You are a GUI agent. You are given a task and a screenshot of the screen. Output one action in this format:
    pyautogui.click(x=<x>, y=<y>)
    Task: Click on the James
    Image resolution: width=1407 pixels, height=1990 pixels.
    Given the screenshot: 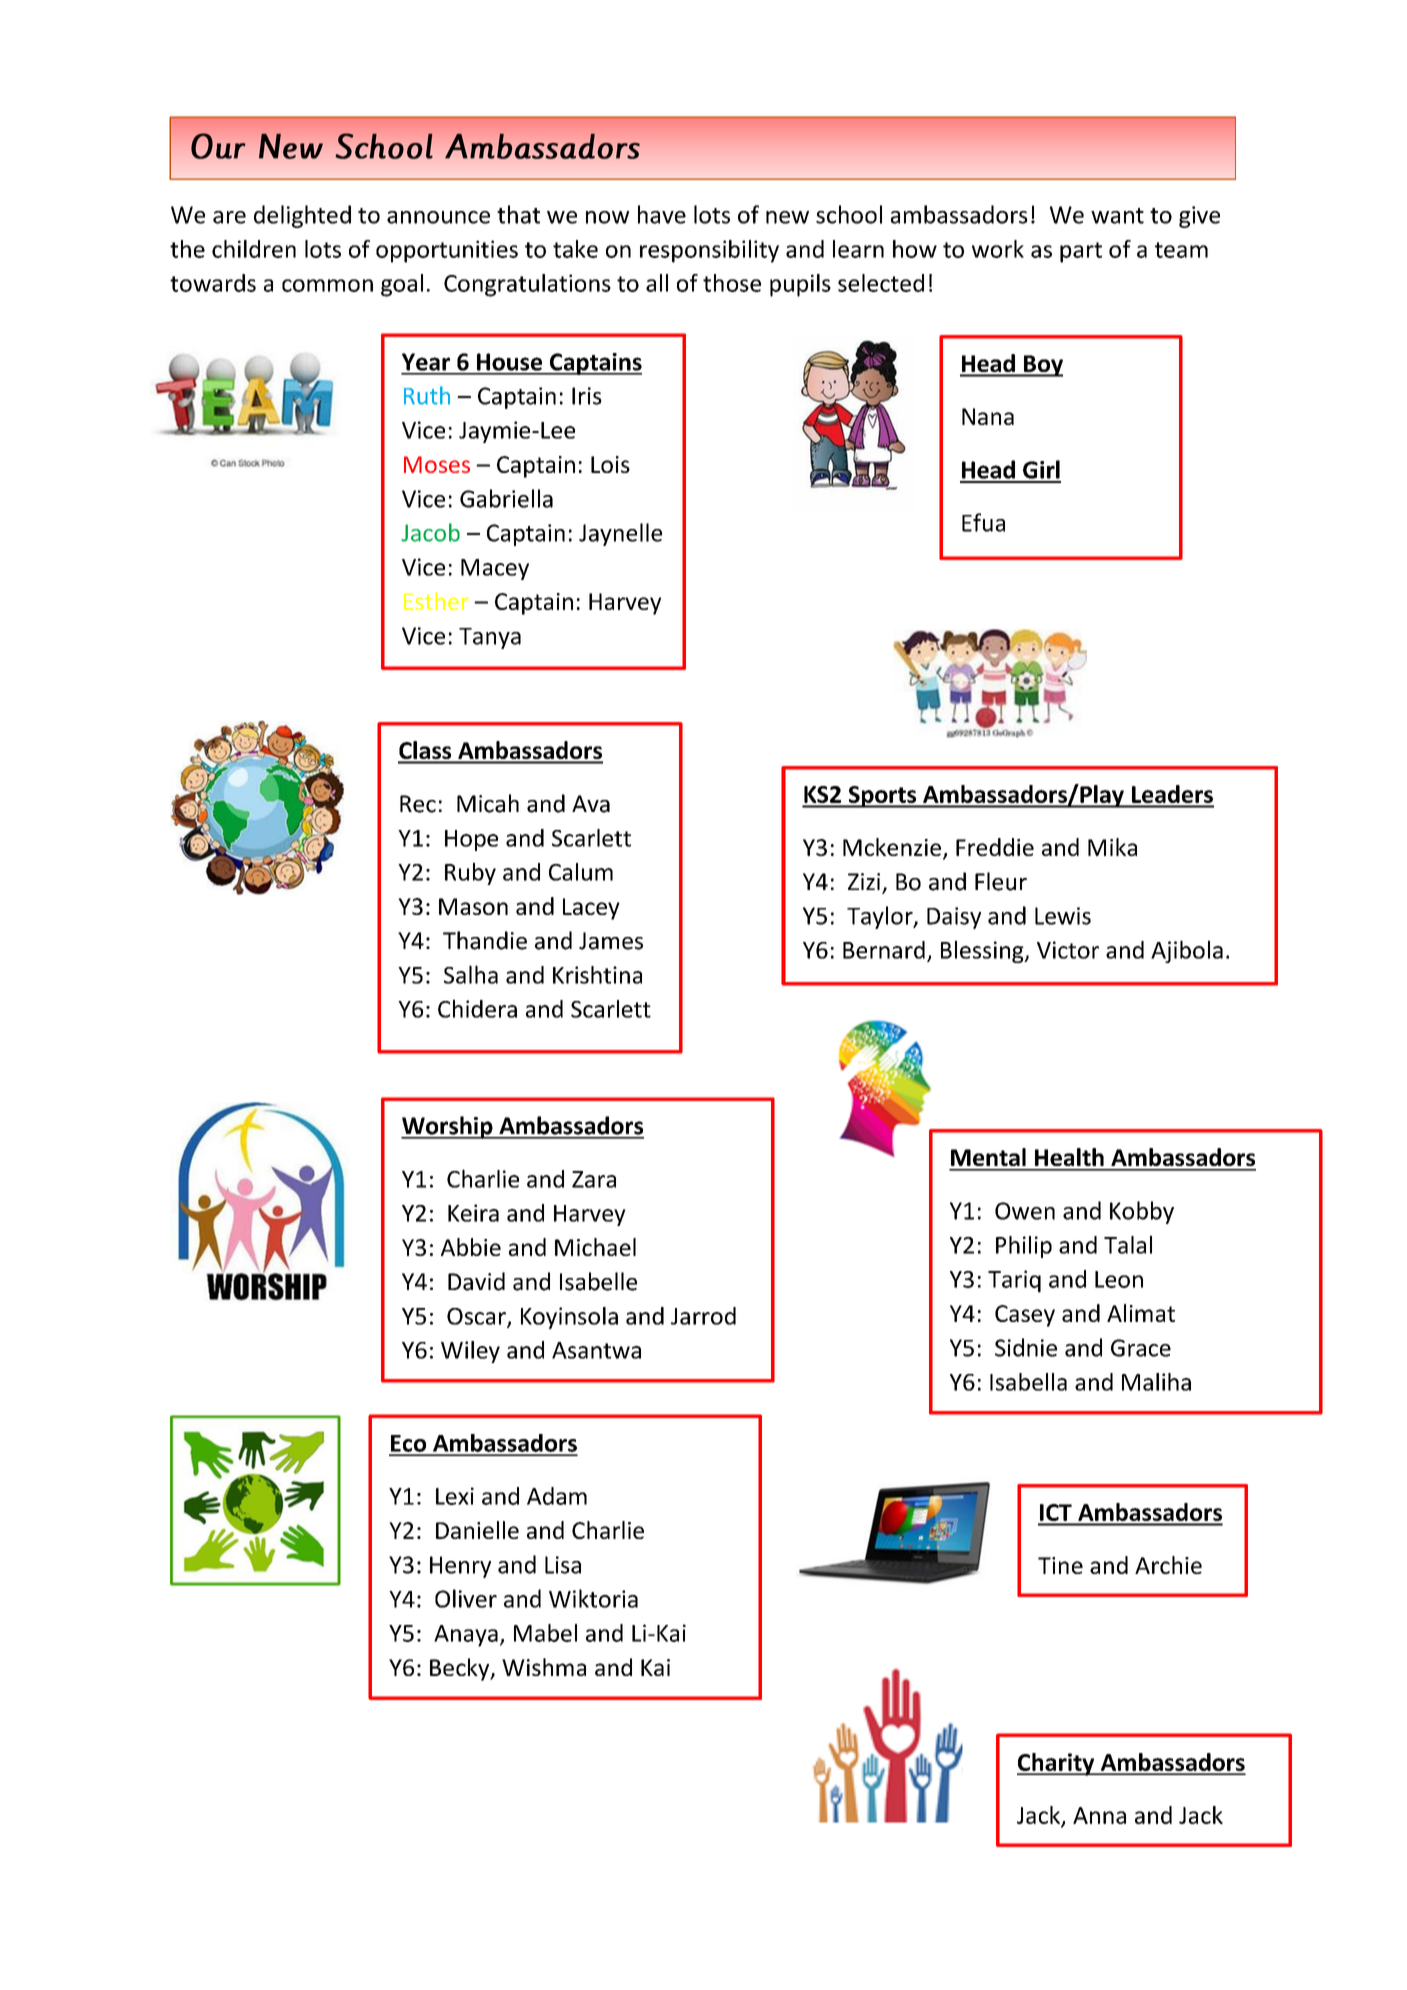 What is the action you would take?
    pyautogui.click(x=611, y=941)
